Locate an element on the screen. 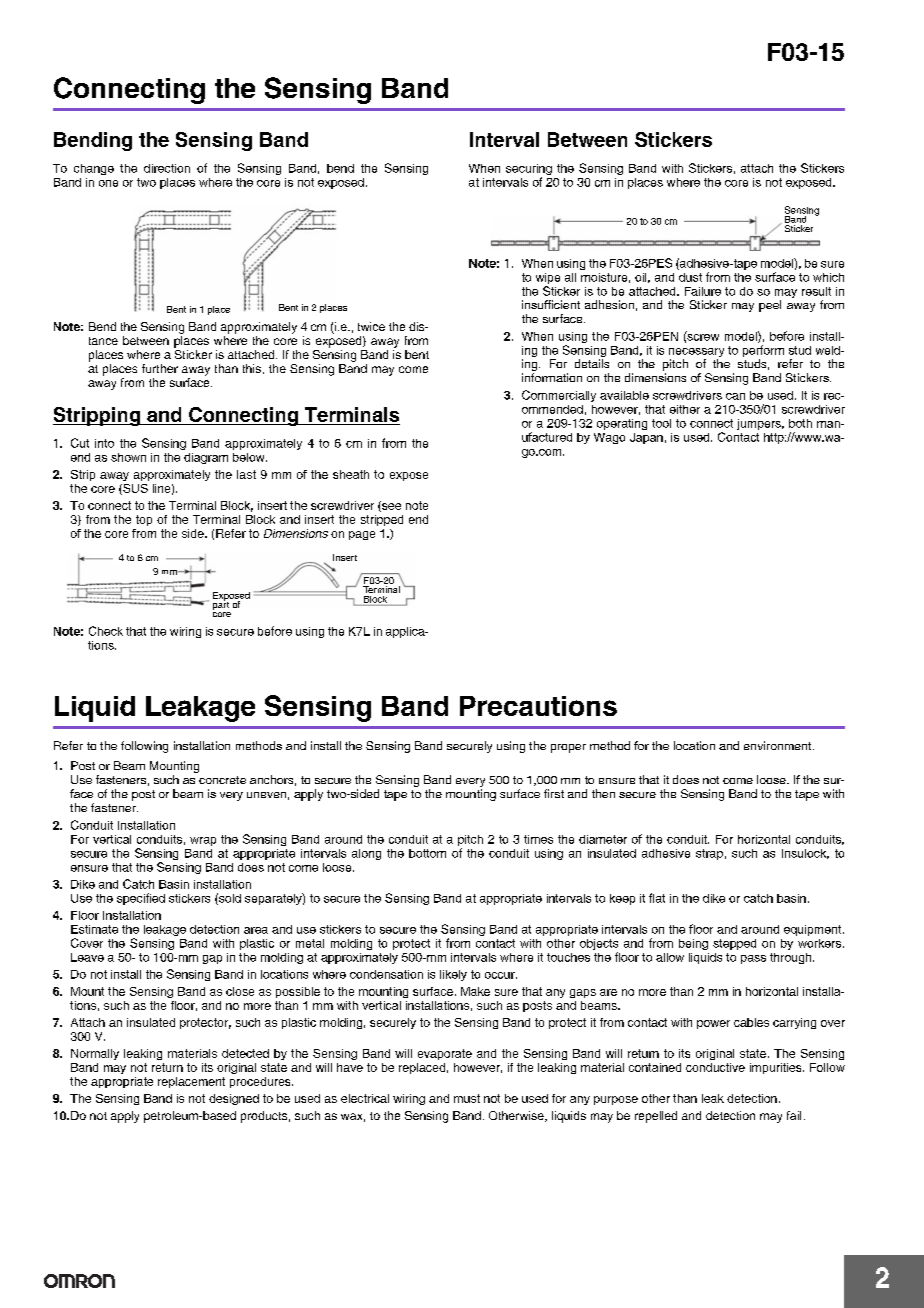 This screenshot has width=924, height=1308. proper is located at coordinates (568, 748).
